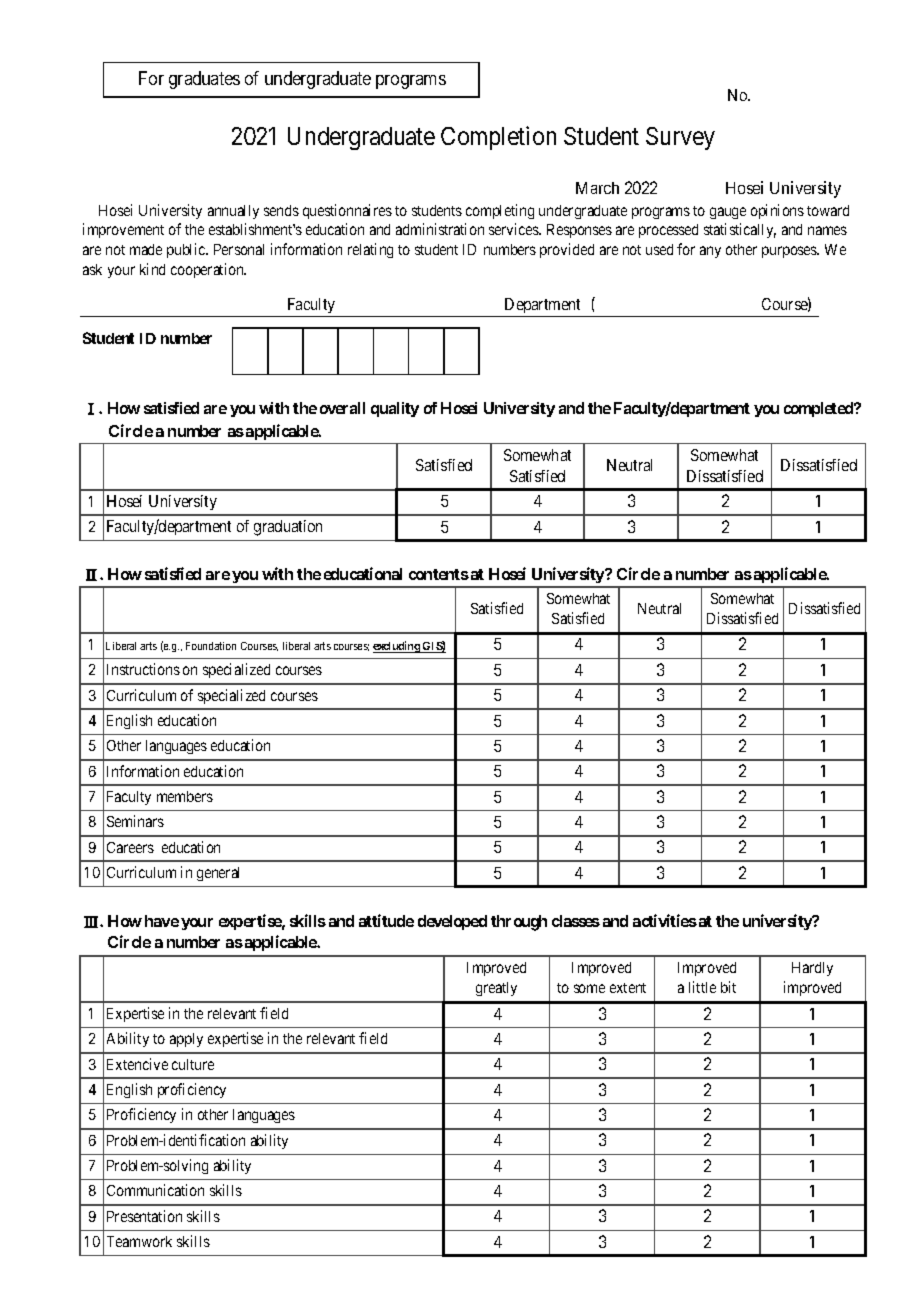  What do you see at coordinates (155, 1190) in the screenshot?
I see `Communication` at bounding box center [155, 1190].
